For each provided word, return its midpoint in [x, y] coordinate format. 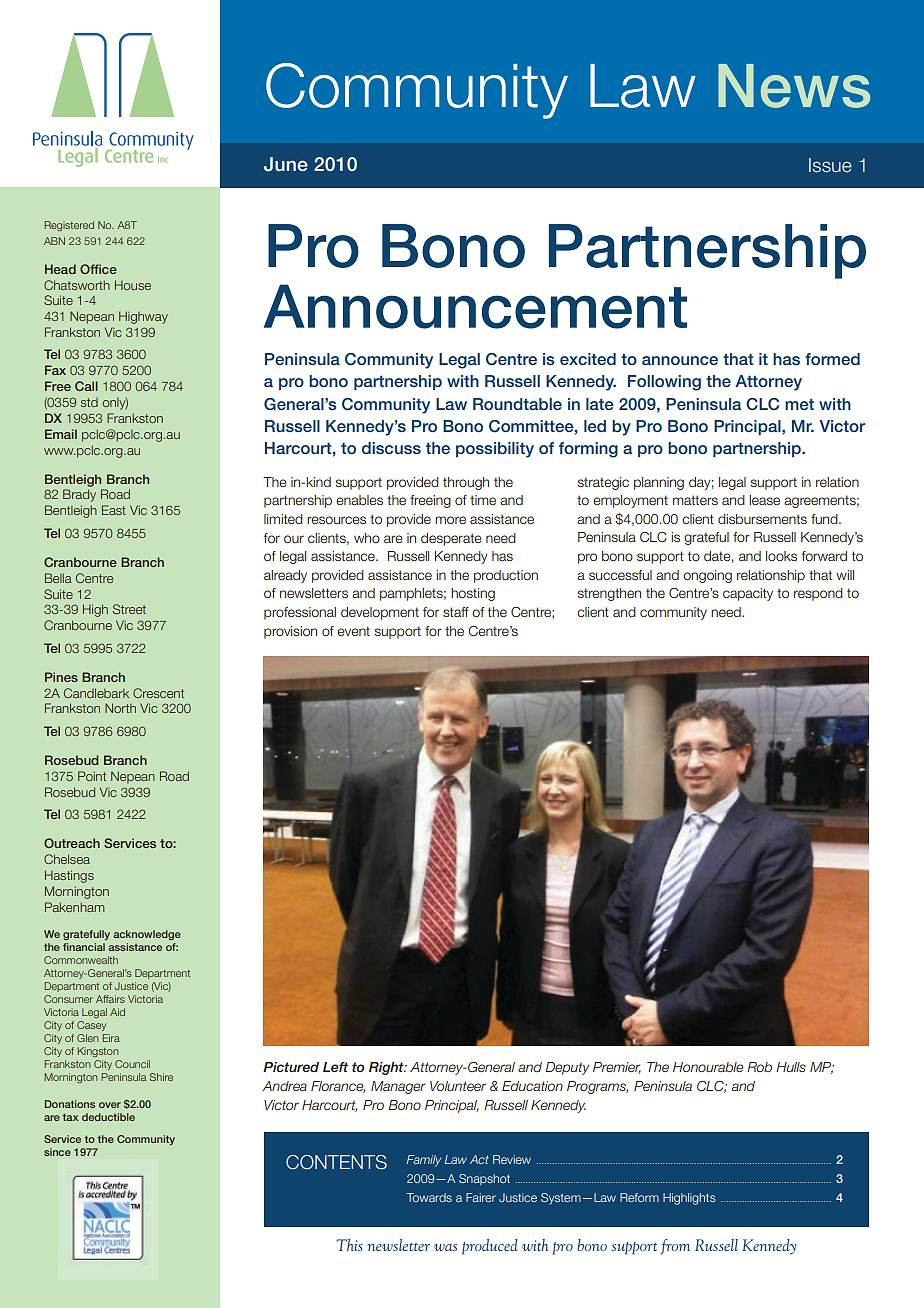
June [286, 164]
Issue [830, 165]
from [675, 1247]
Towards [429, 1197]
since [57, 1152]
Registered [69, 226]
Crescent [158, 693]
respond [818, 594]
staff [456, 612]
